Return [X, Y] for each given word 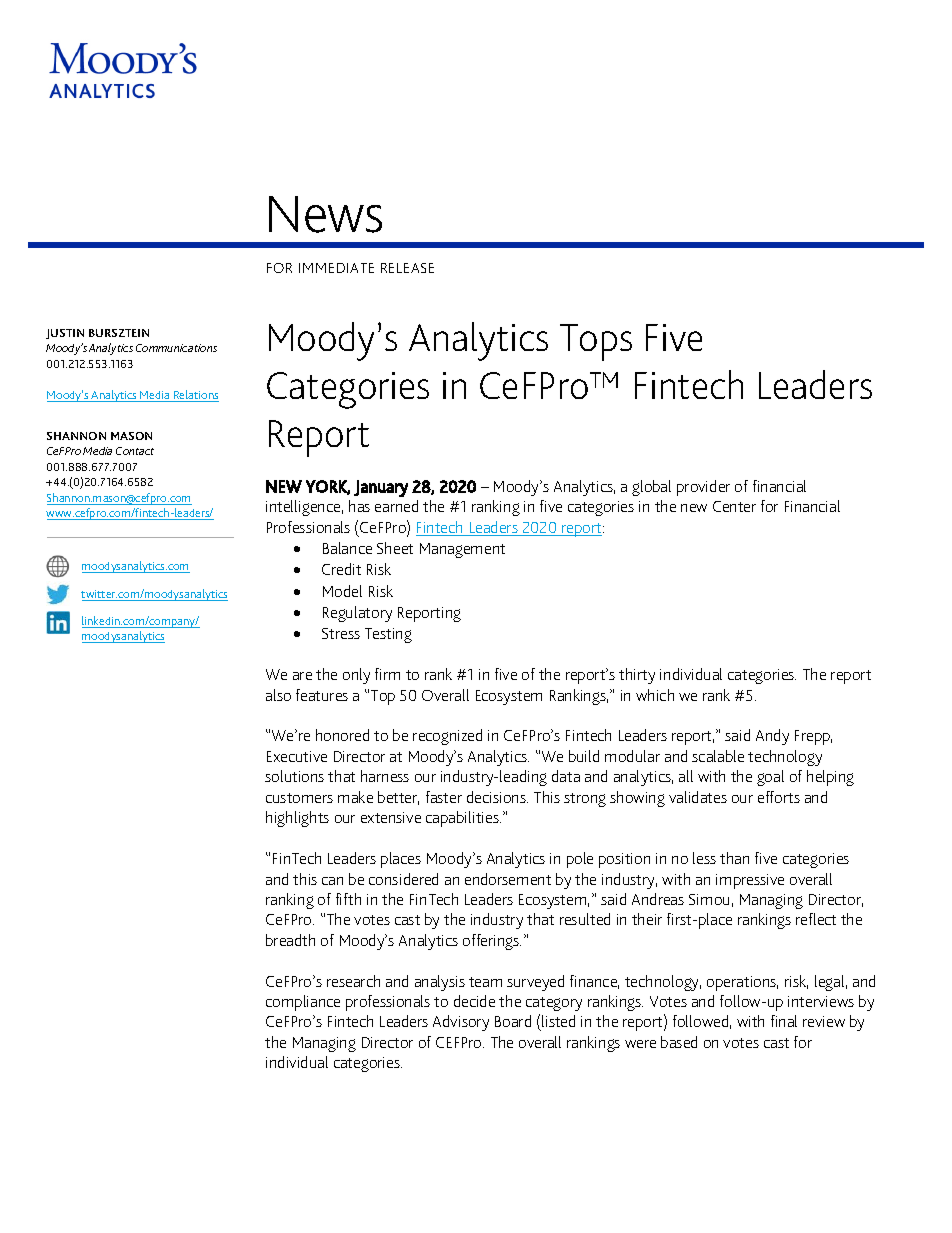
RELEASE [407, 268]
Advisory [461, 1023]
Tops [596, 342]
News [325, 214]
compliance [303, 1003]
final [784, 1021]
